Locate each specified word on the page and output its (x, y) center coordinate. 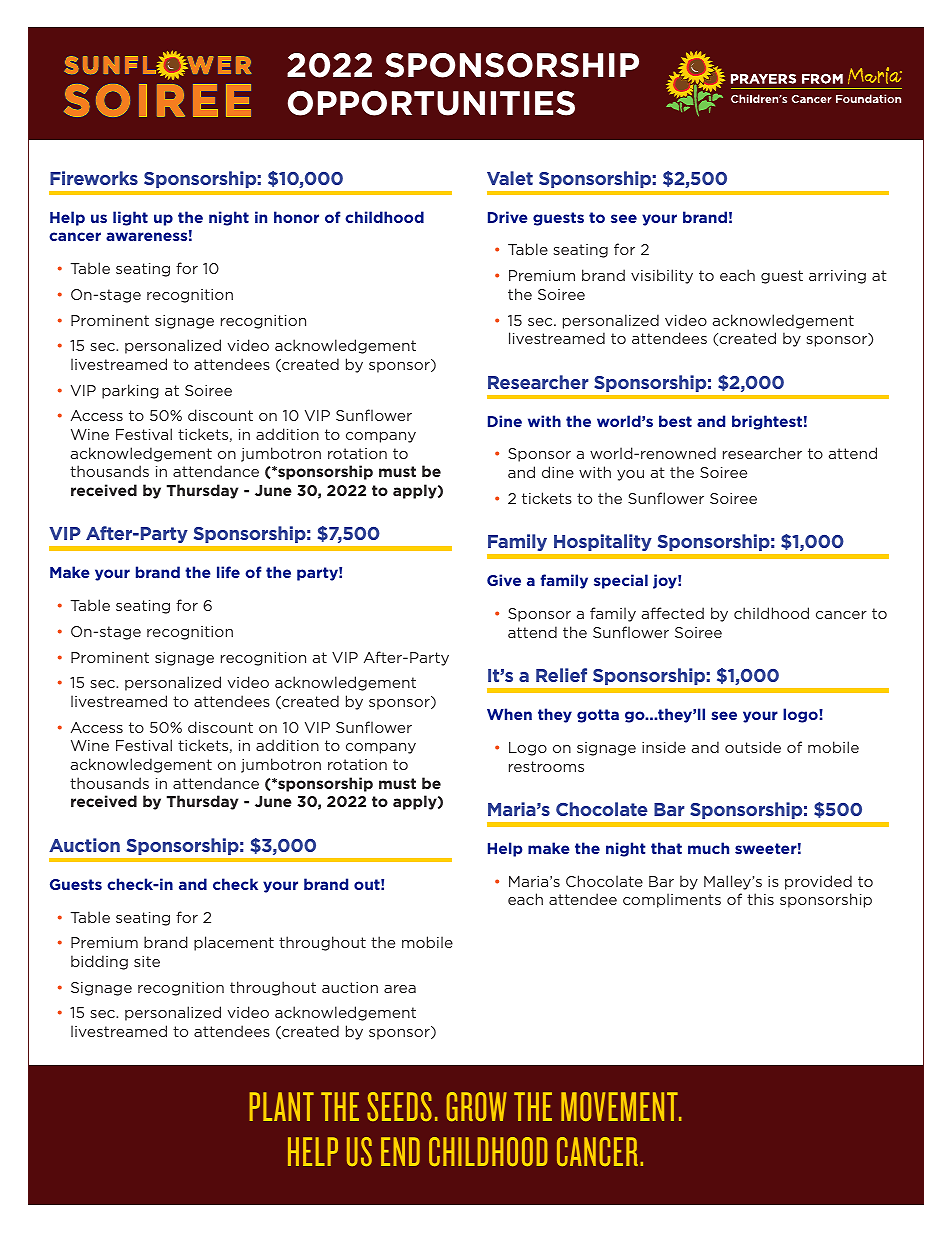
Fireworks (94, 178)
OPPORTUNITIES (431, 103)
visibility (662, 276)
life (228, 572)
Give (504, 580)
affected (673, 613)
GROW (476, 1106)
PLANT (282, 1106)
